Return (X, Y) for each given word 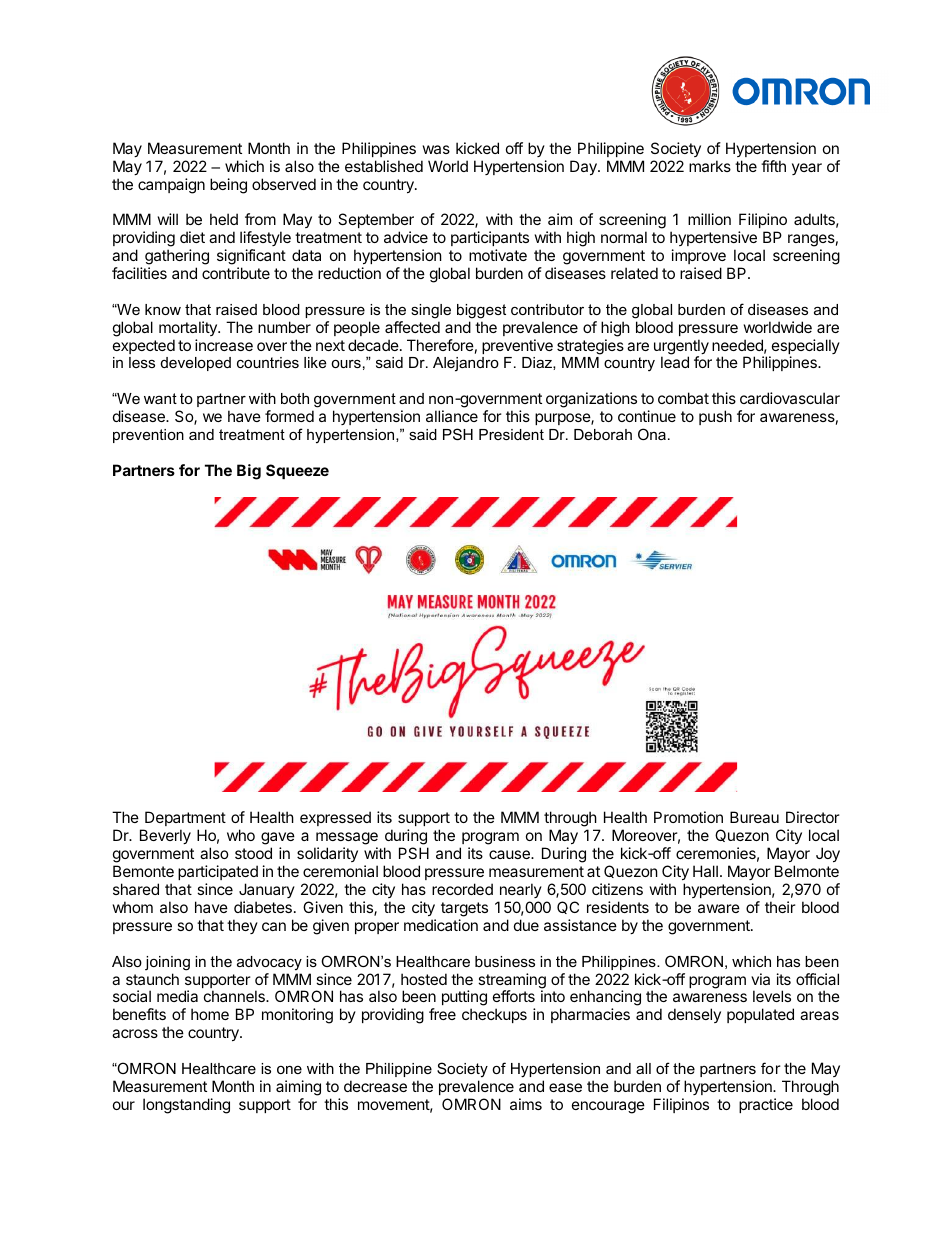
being (228, 186)
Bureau (754, 817)
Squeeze (297, 471)
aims (526, 1104)
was (436, 149)
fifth (773, 166)
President (511, 434)
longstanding (186, 1106)
